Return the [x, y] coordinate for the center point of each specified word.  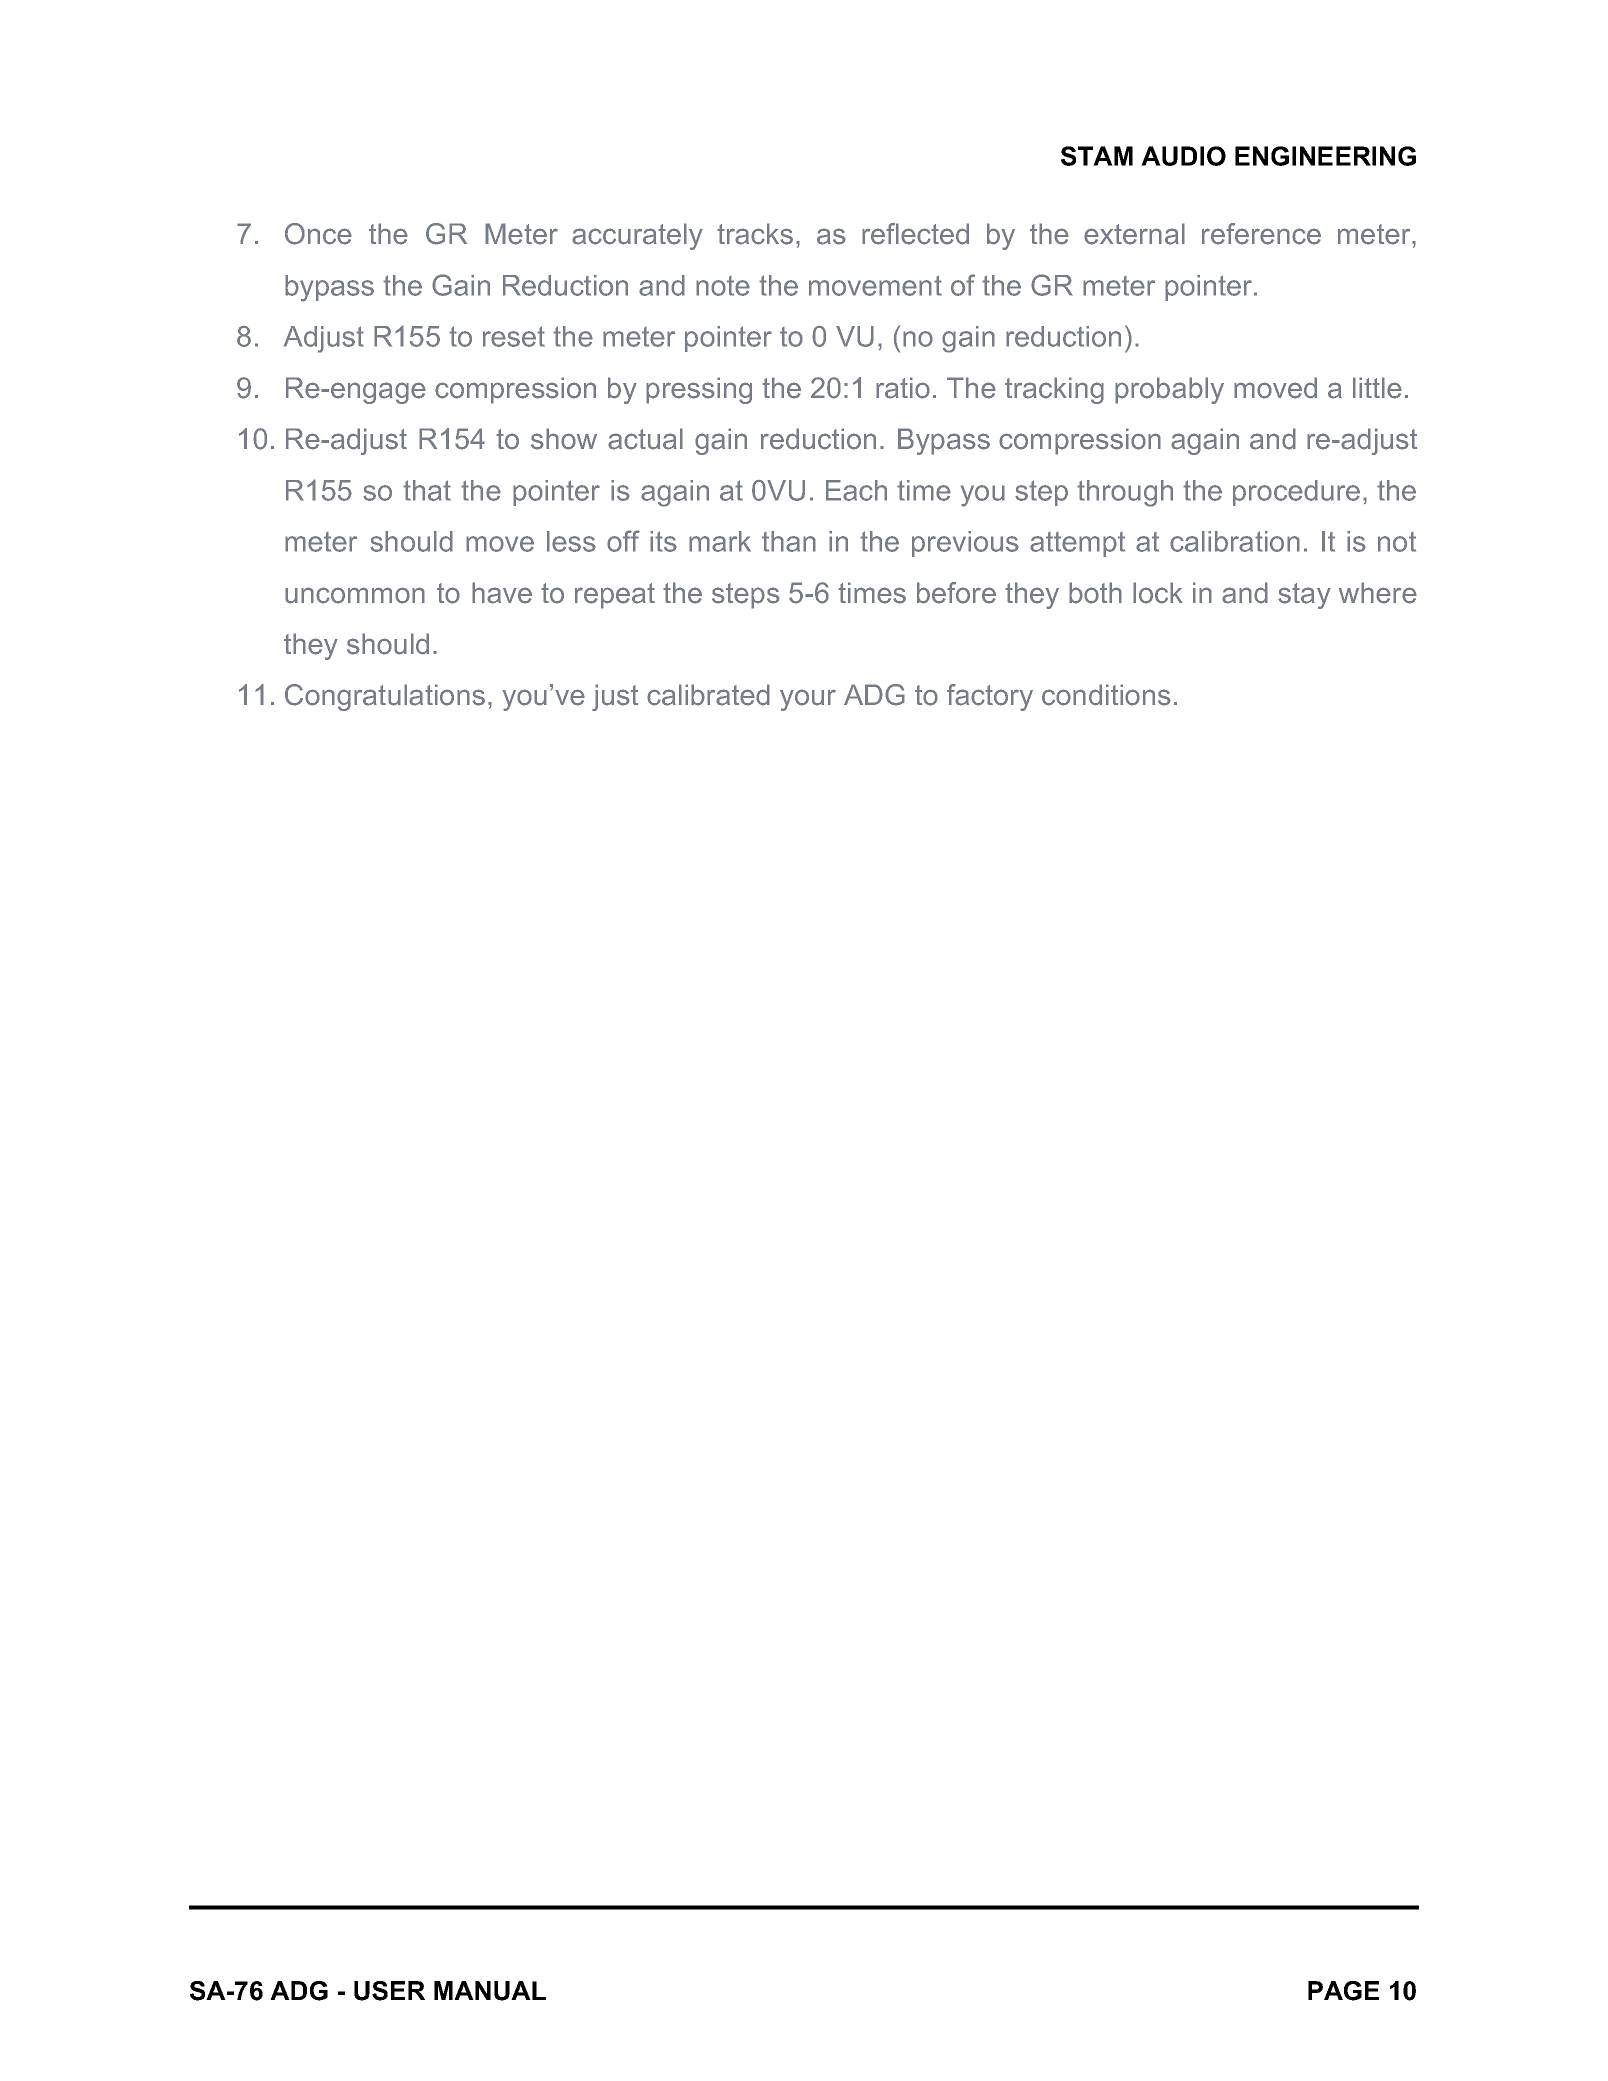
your [808, 700]
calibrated [708, 695]
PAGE [1343, 1991]
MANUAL [490, 1991]
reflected [915, 234]
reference [1261, 234]
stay [1304, 596]
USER [389, 1991]
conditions [1106, 695]
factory [990, 697]
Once [318, 234]
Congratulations [385, 697]
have [502, 593]
